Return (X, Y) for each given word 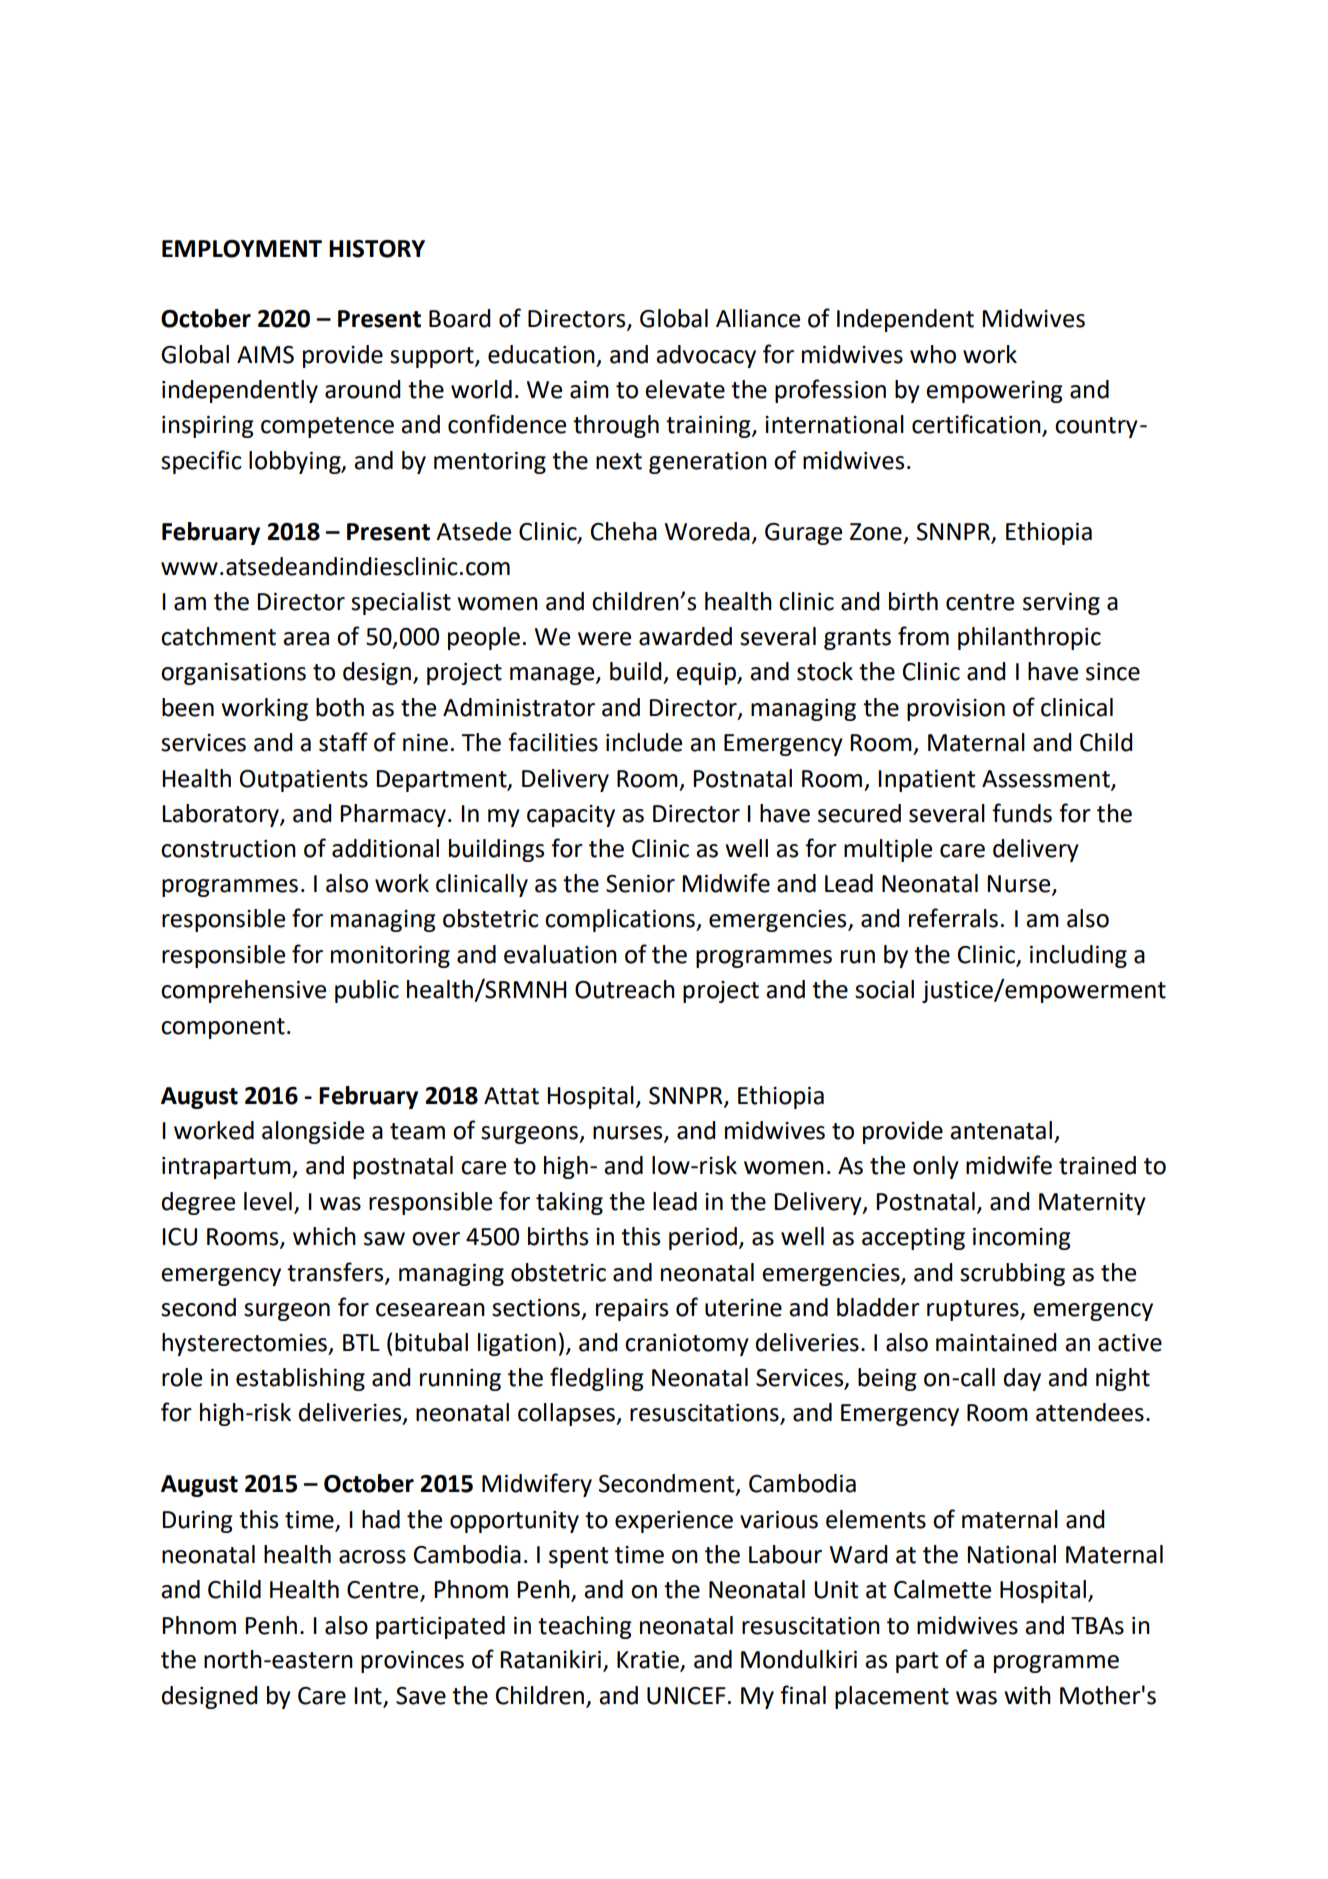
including (1078, 956)
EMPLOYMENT (242, 249)
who (933, 354)
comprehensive (243, 991)
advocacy (706, 356)
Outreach (625, 989)
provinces (412, 1662)
